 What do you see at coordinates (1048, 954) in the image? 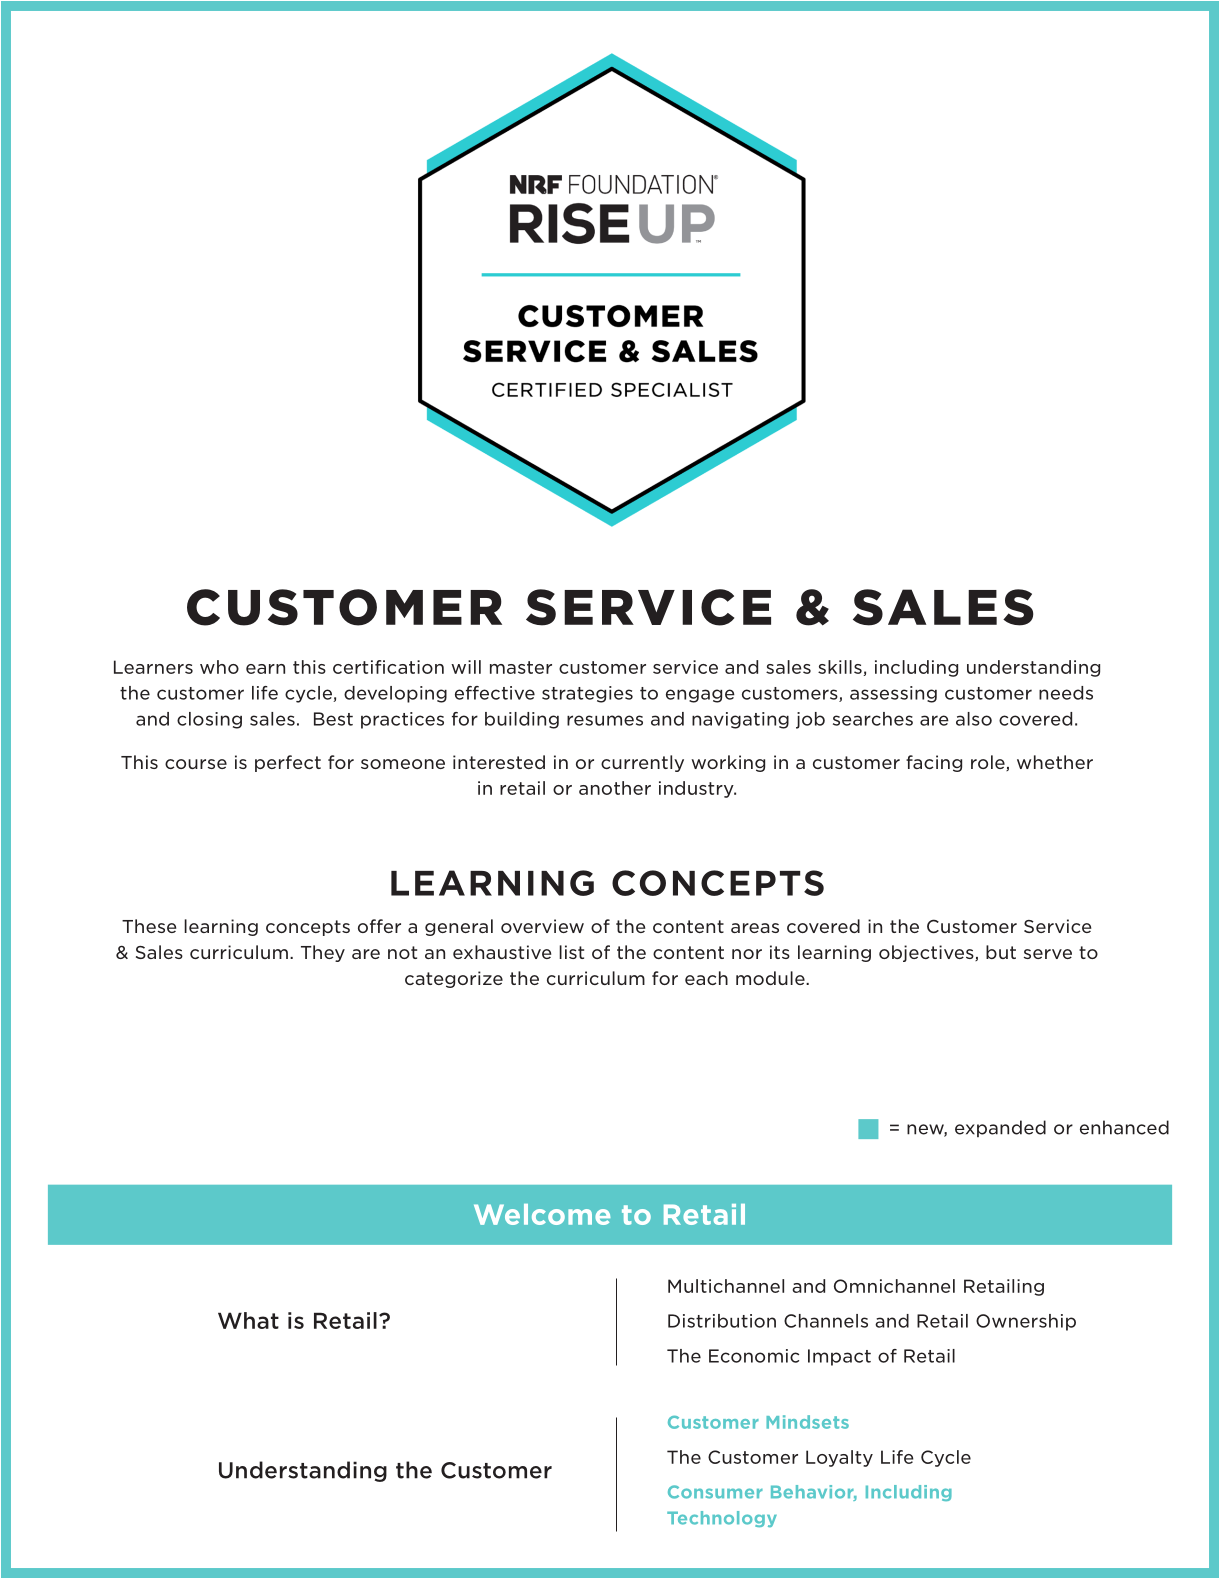
I see `serve` at bounding box center [1048, 954].
